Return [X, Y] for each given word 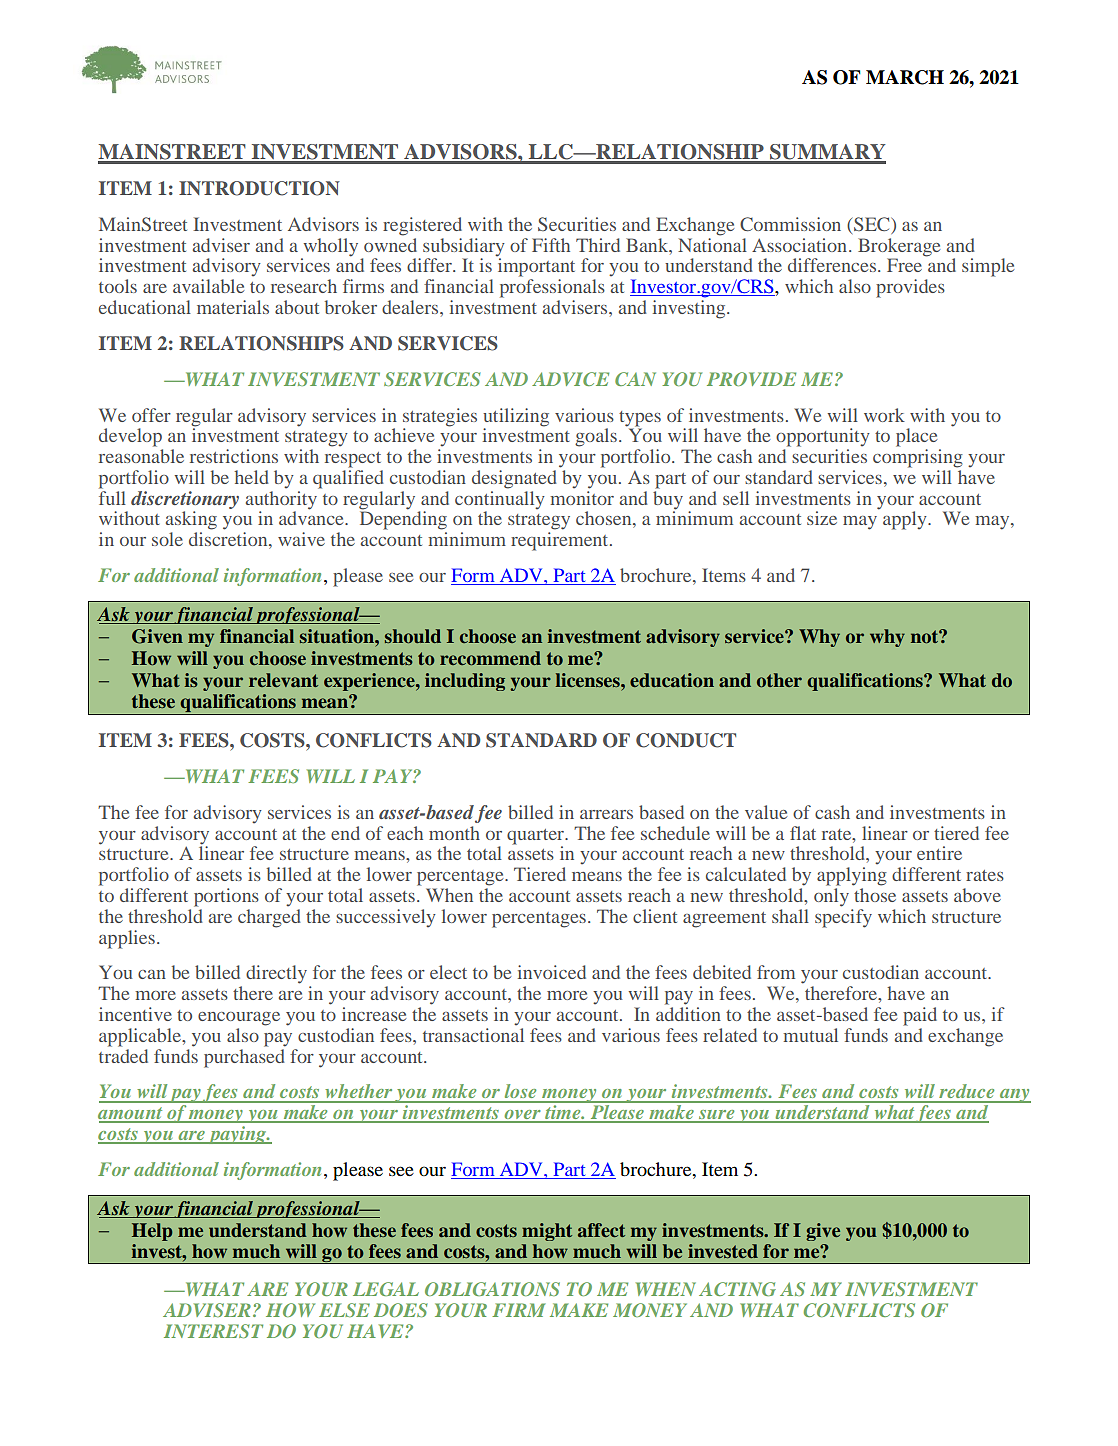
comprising [918, 458]
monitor [582, 496]
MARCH [905, 77]
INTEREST [213, 1331]
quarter [536, 838]
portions [226, 897]
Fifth [551, 245]
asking [191, 520]
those [875, 895]
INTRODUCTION [259, 188]
